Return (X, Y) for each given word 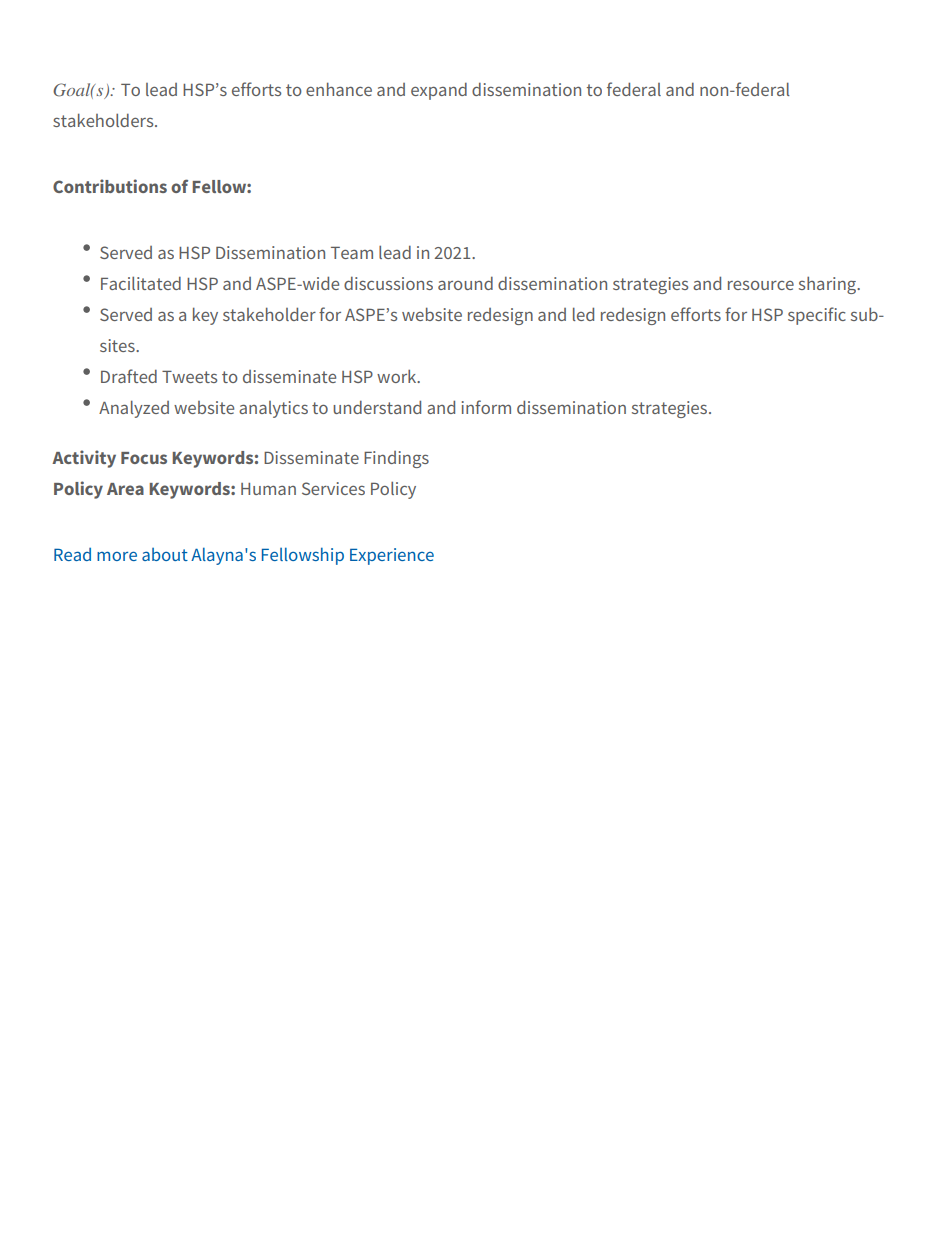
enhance (339, 89)
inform (486, 407)
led (583, 314)
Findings (396, 459)
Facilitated (141, 283)
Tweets (189, 377)
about (165, 554)
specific (817, 316)
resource (761, 285)
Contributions (110, 186)
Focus (144, 458)
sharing (829, 285)
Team (352, 253)
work (398, 376)
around (465, 283)
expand (439, 91)
